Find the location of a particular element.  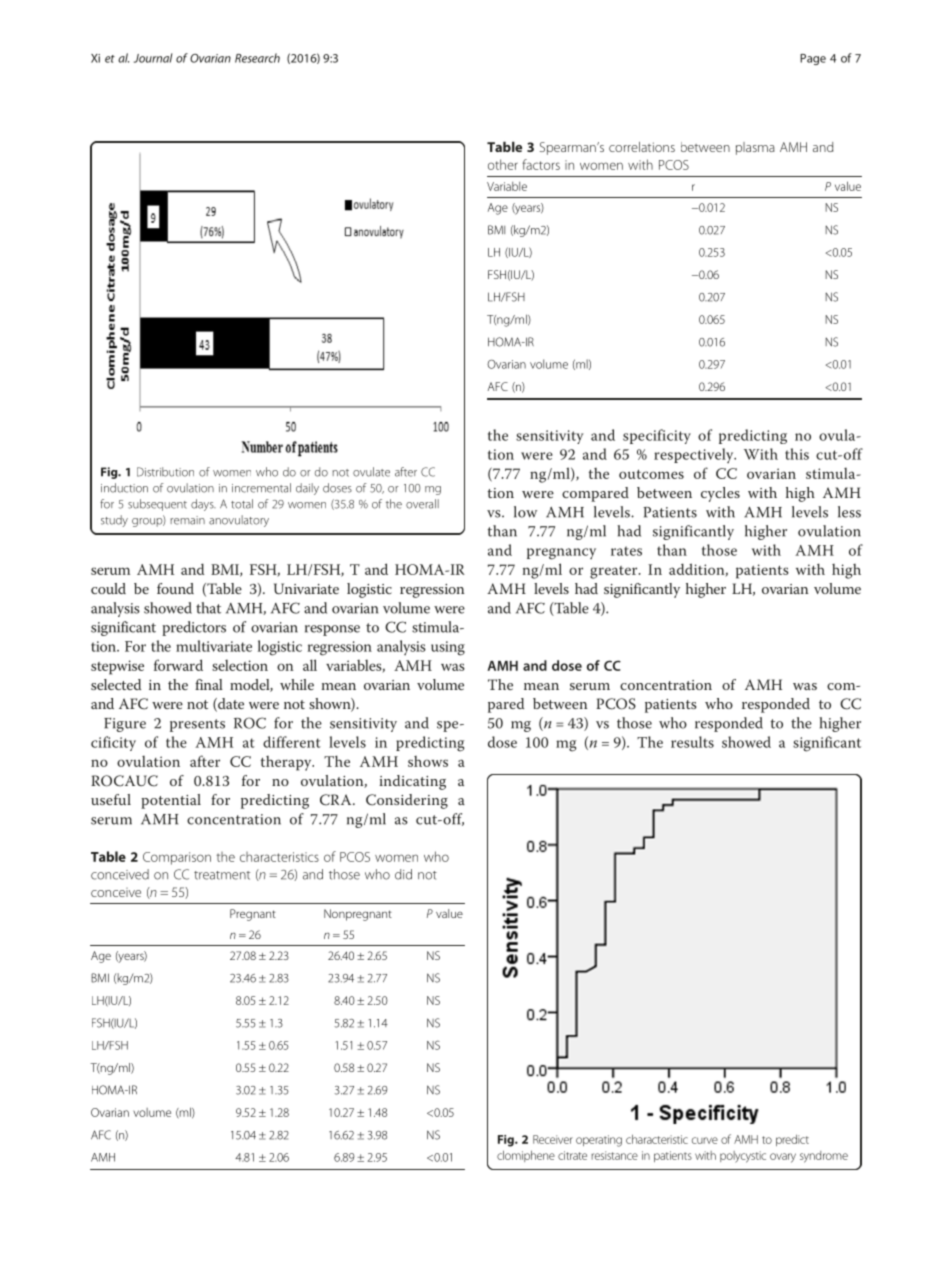

polycystic is located at coordinates (743, 1157).
